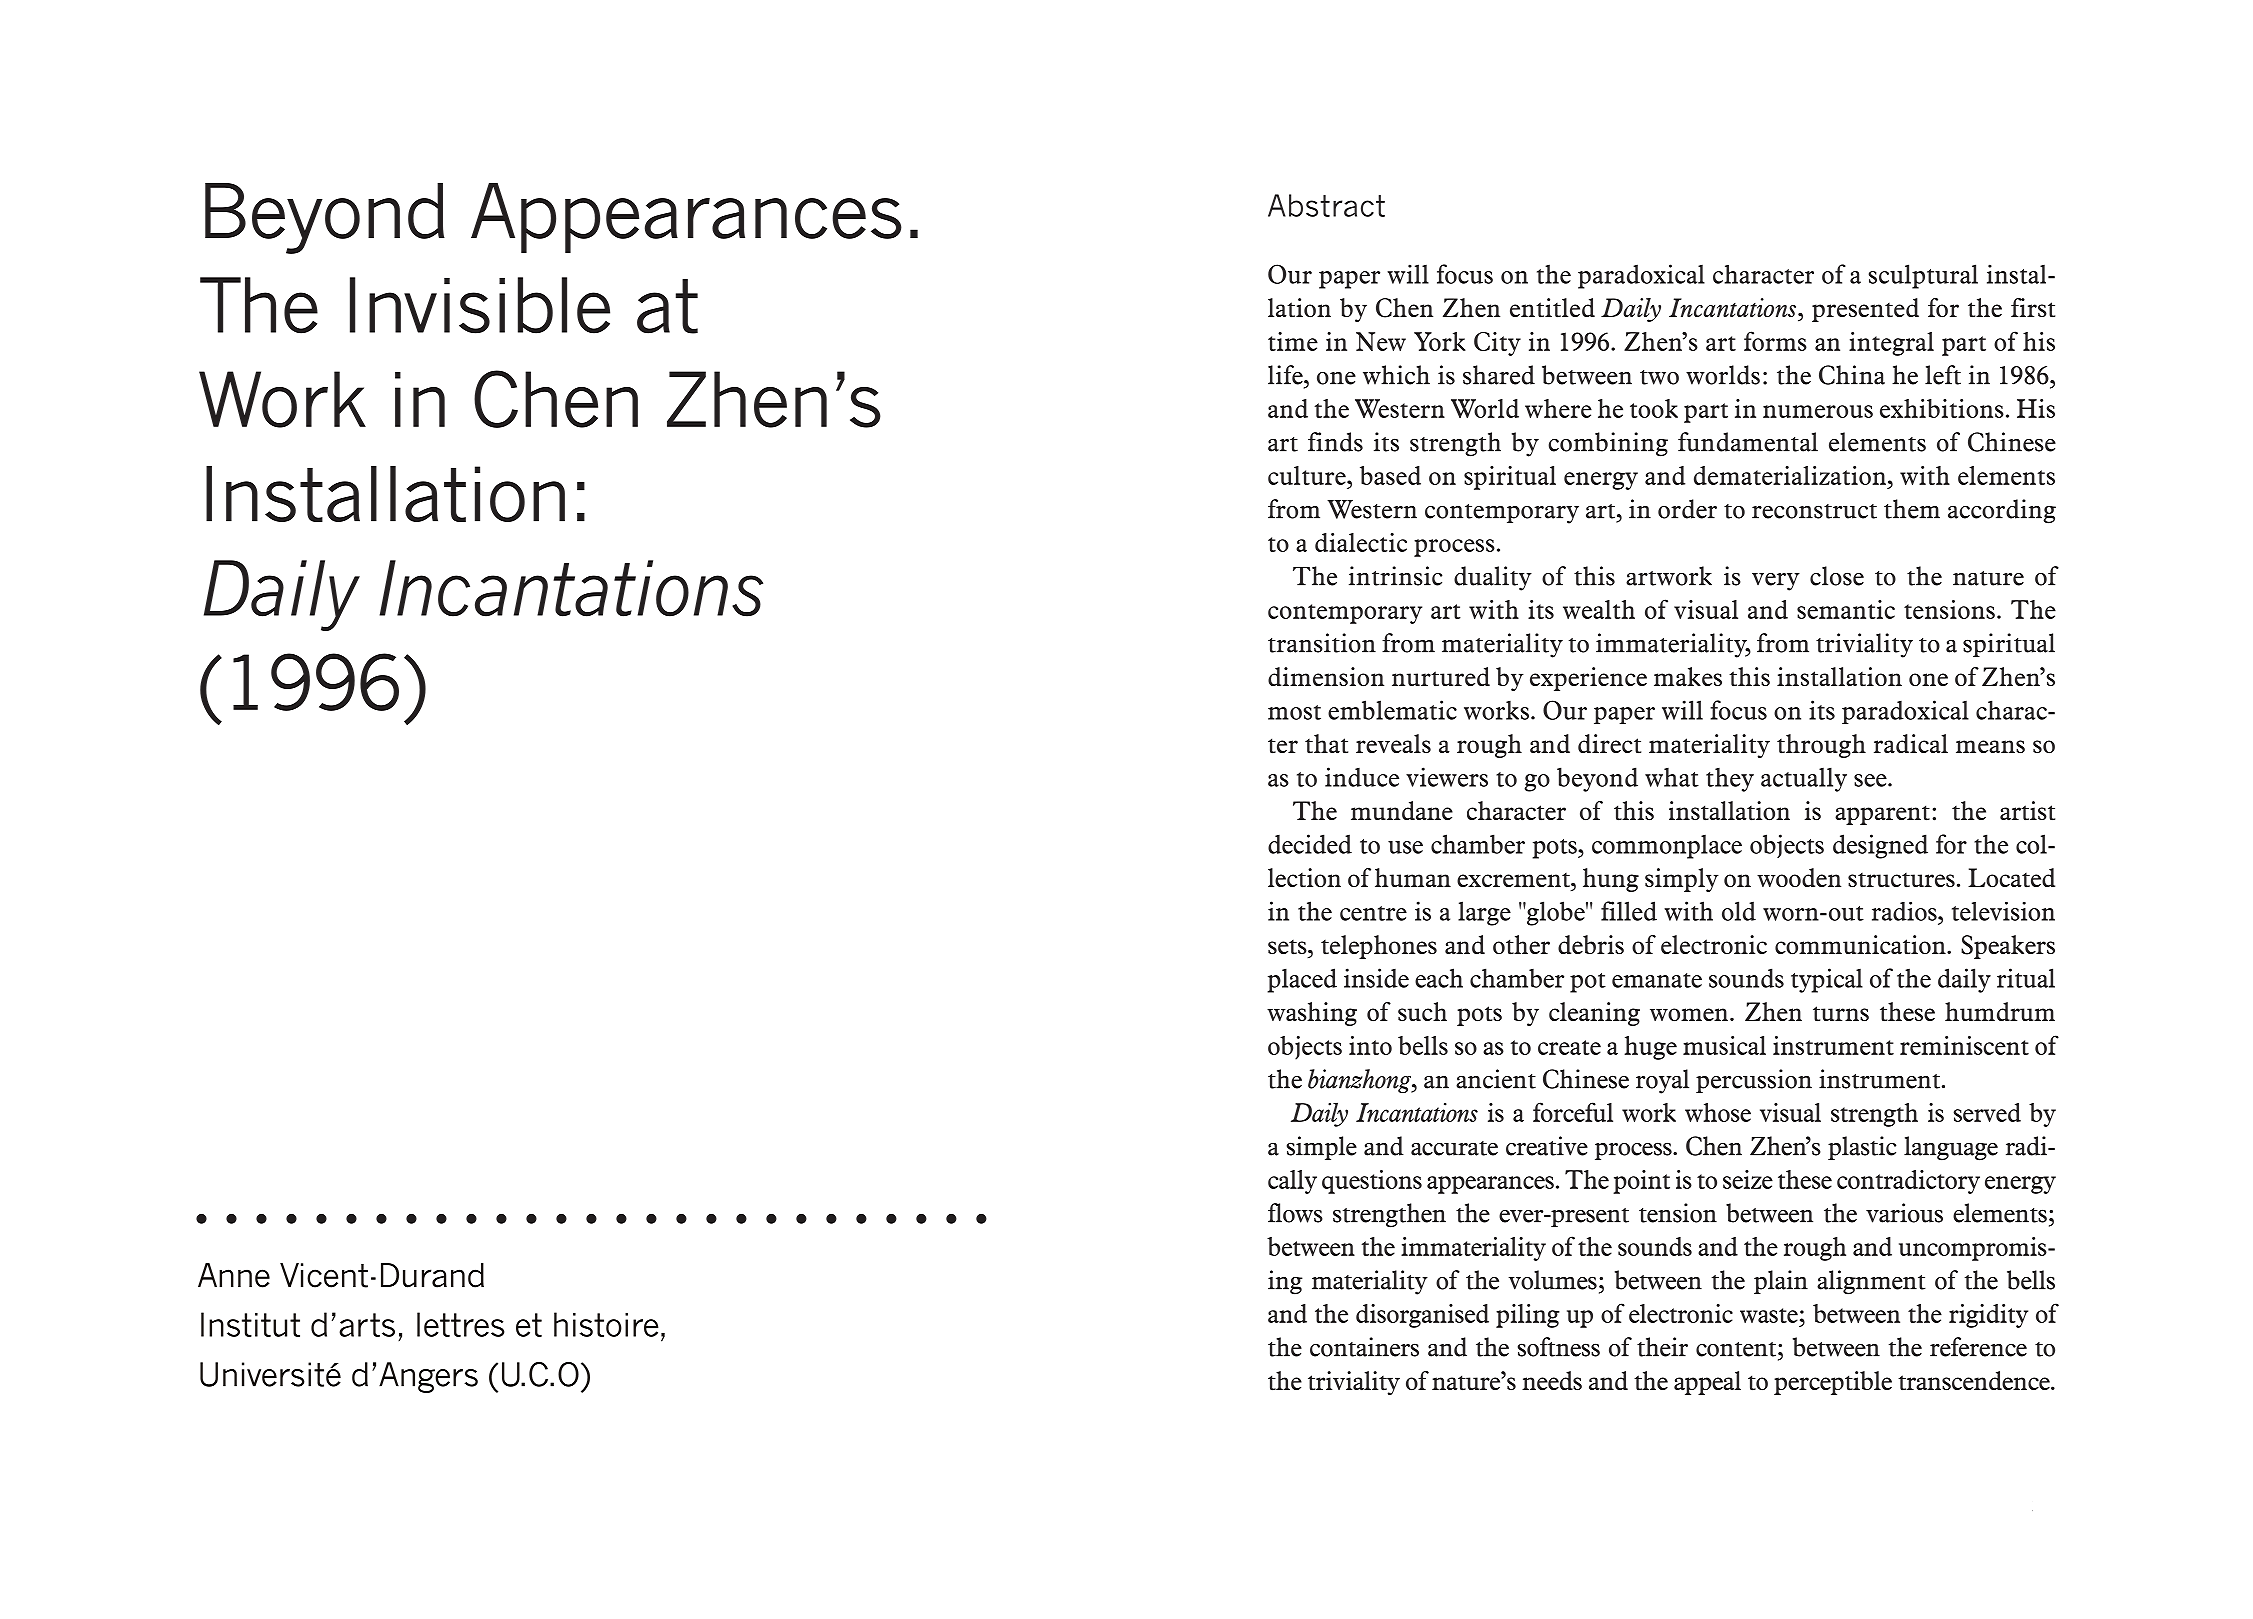 The image size is (2253, 1619). What do you see at coordinates (1804, 779) in the image?
I see `actually` at bounding box center [1804, 779].
